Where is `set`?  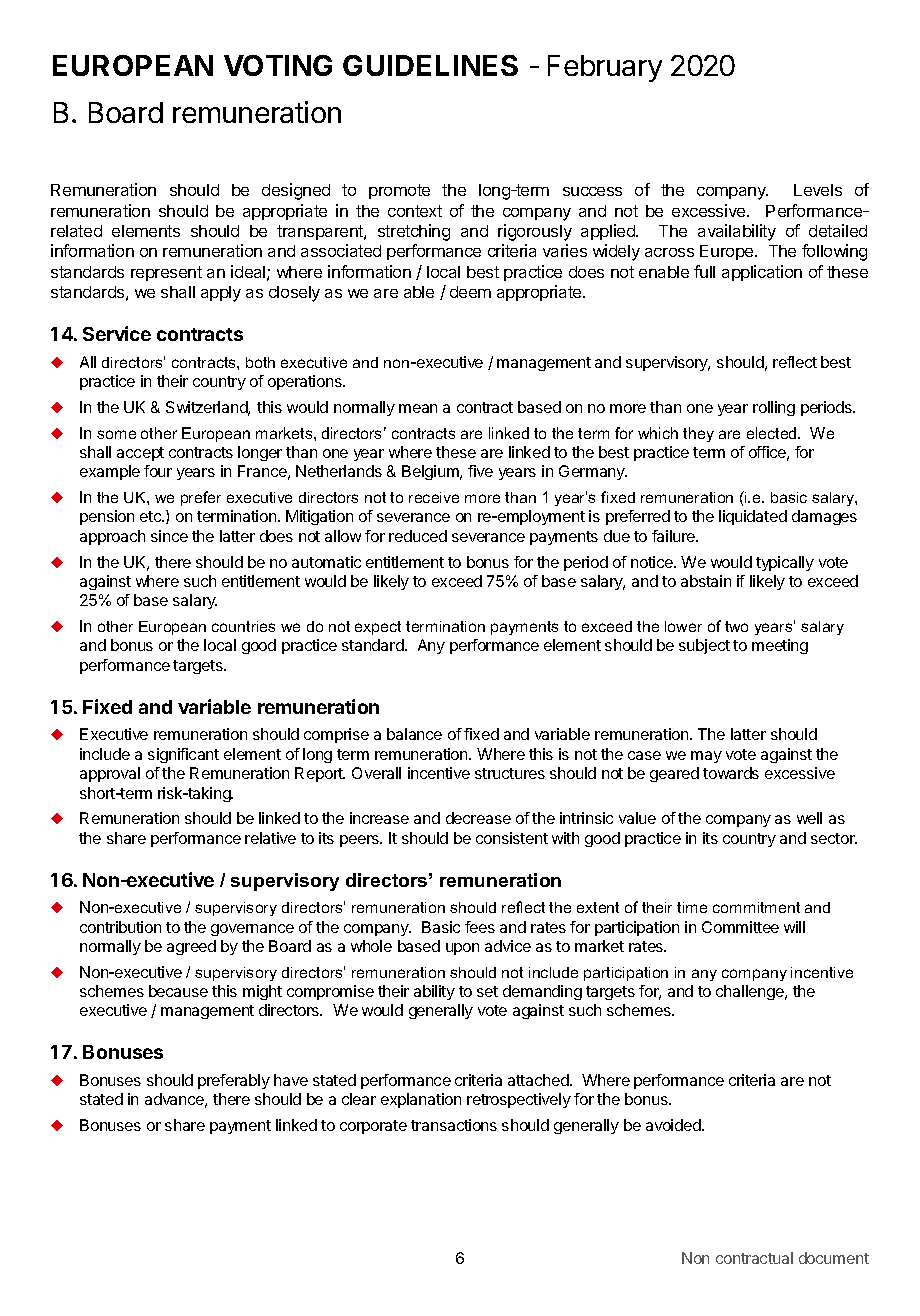
set is located at coordinates (487, 991).
